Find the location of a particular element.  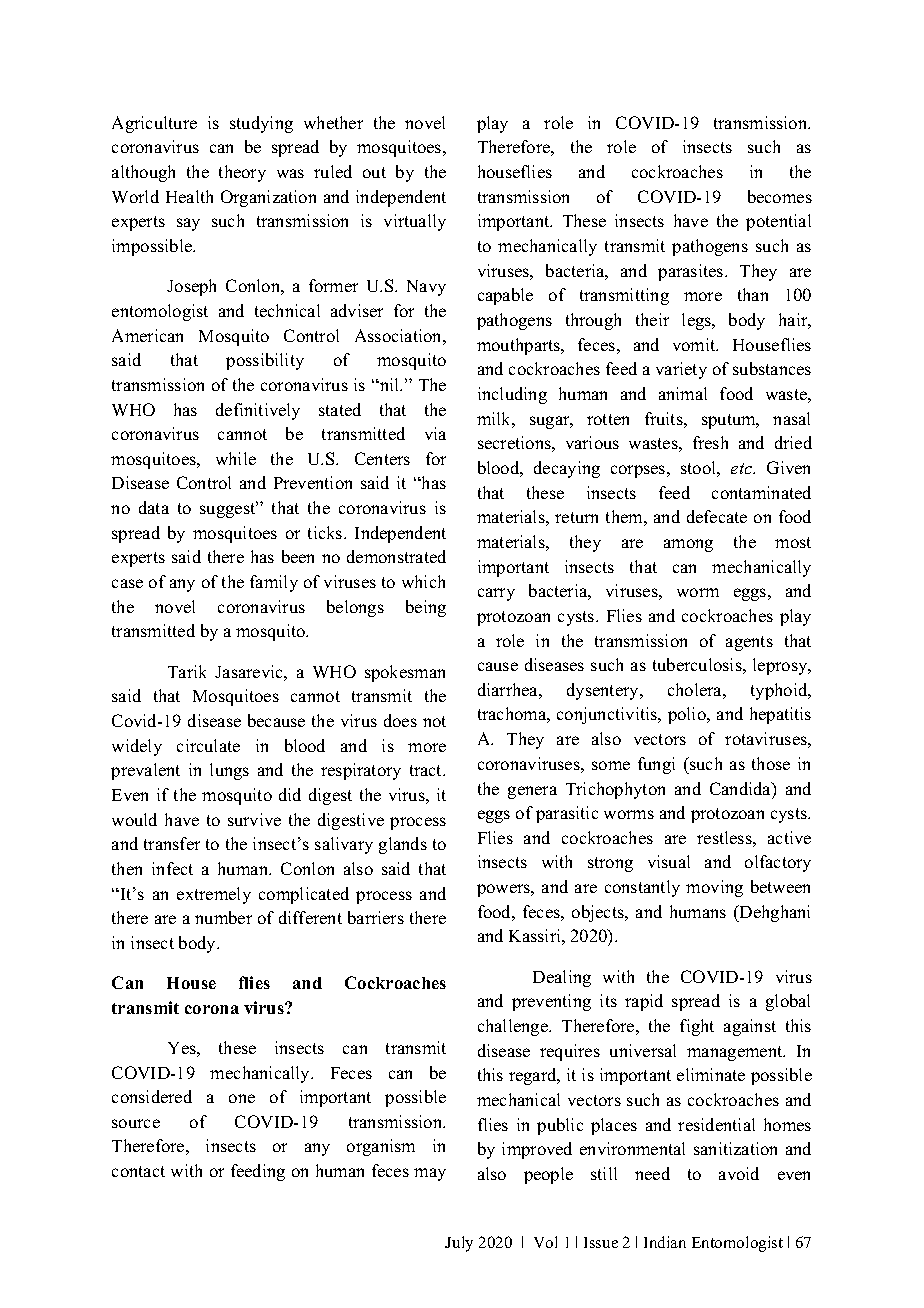

moving is located at coordinates (714, 888).
